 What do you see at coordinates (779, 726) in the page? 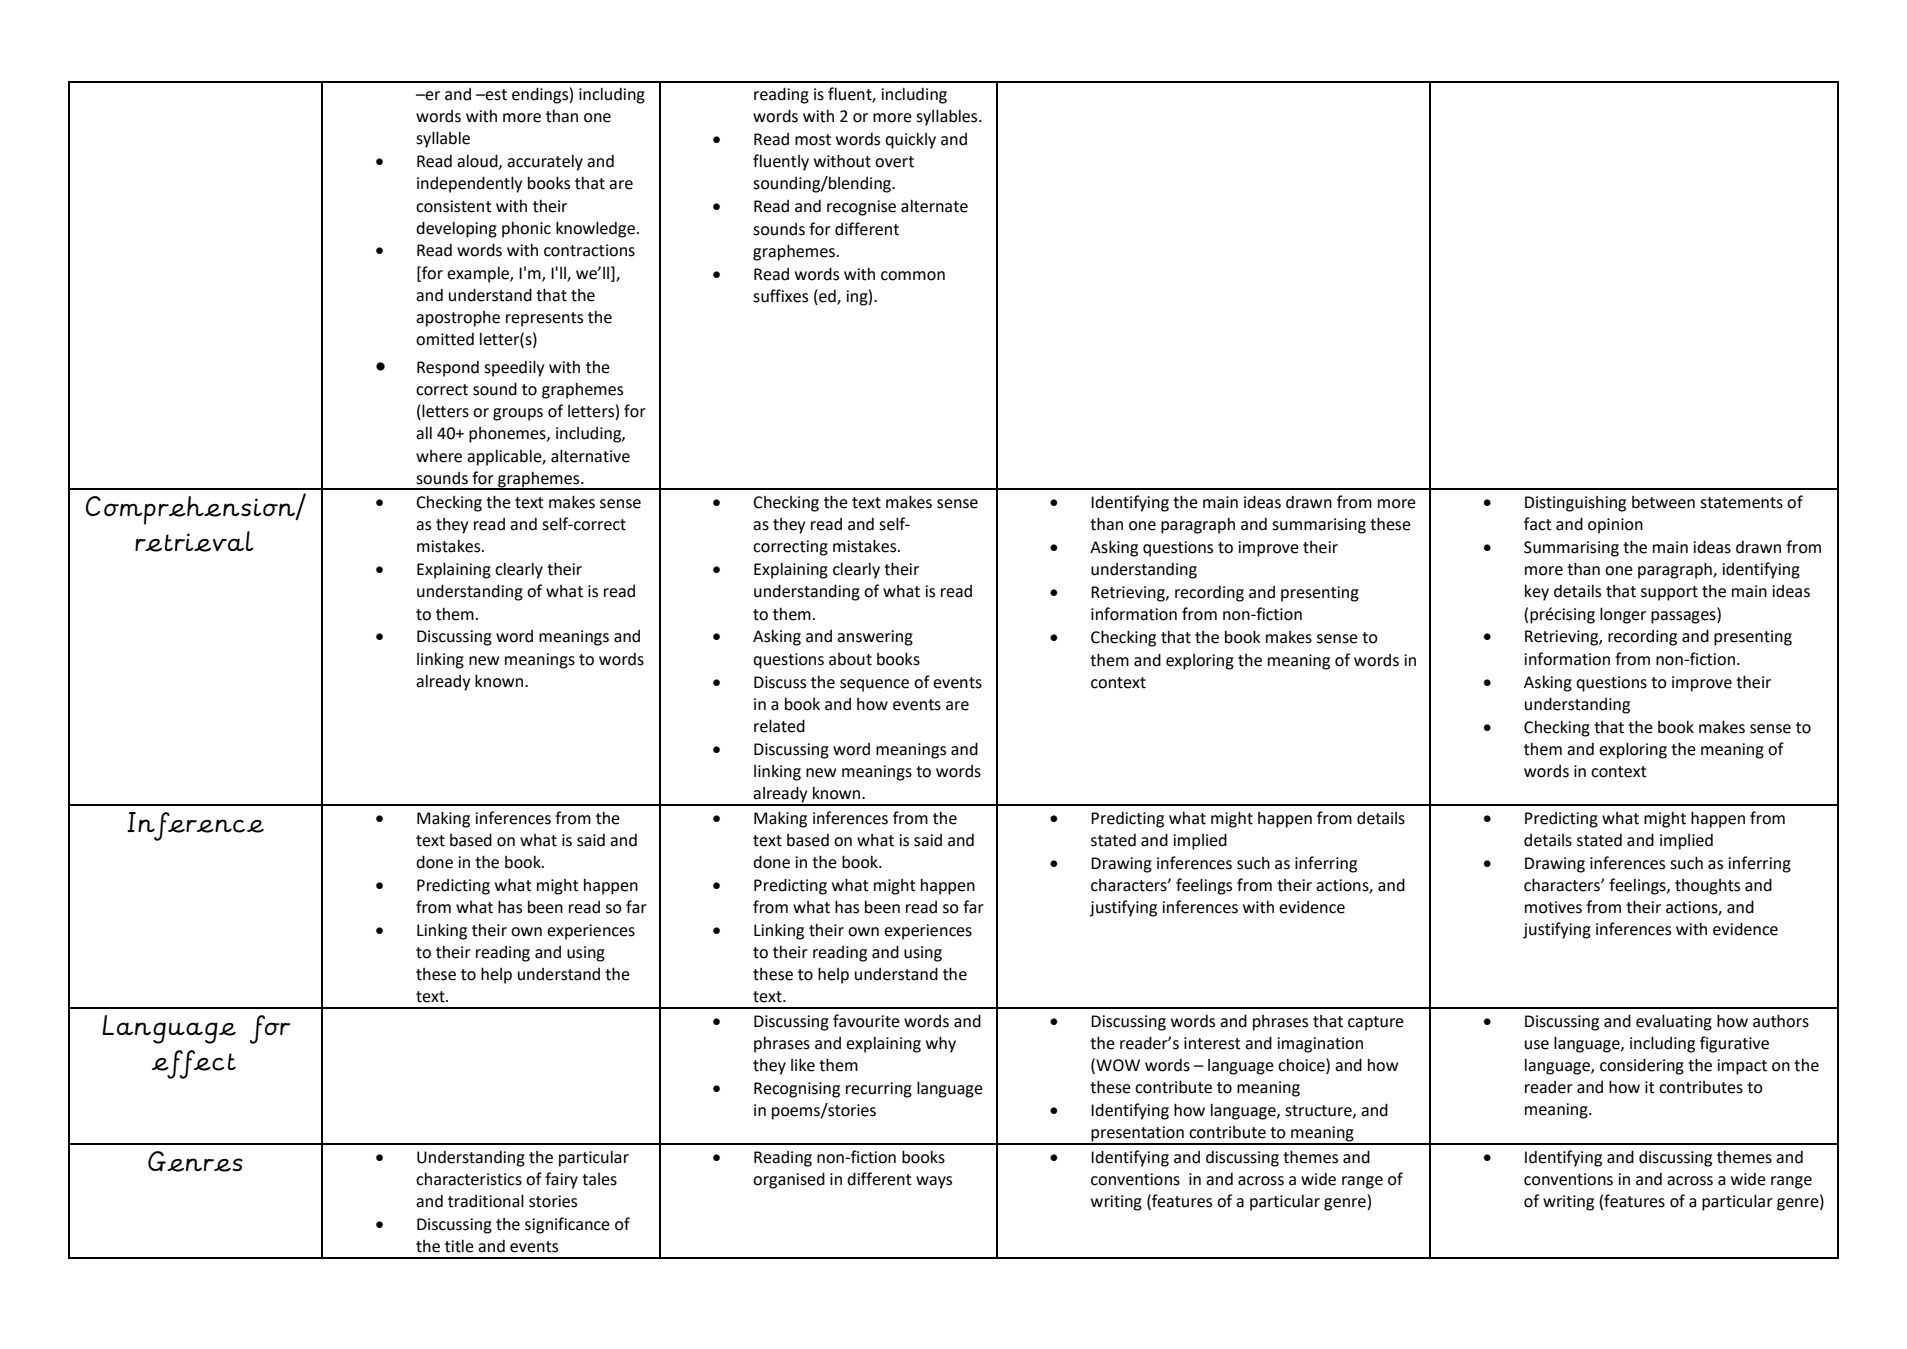
I see `related` at bounding box center [779, 726].
